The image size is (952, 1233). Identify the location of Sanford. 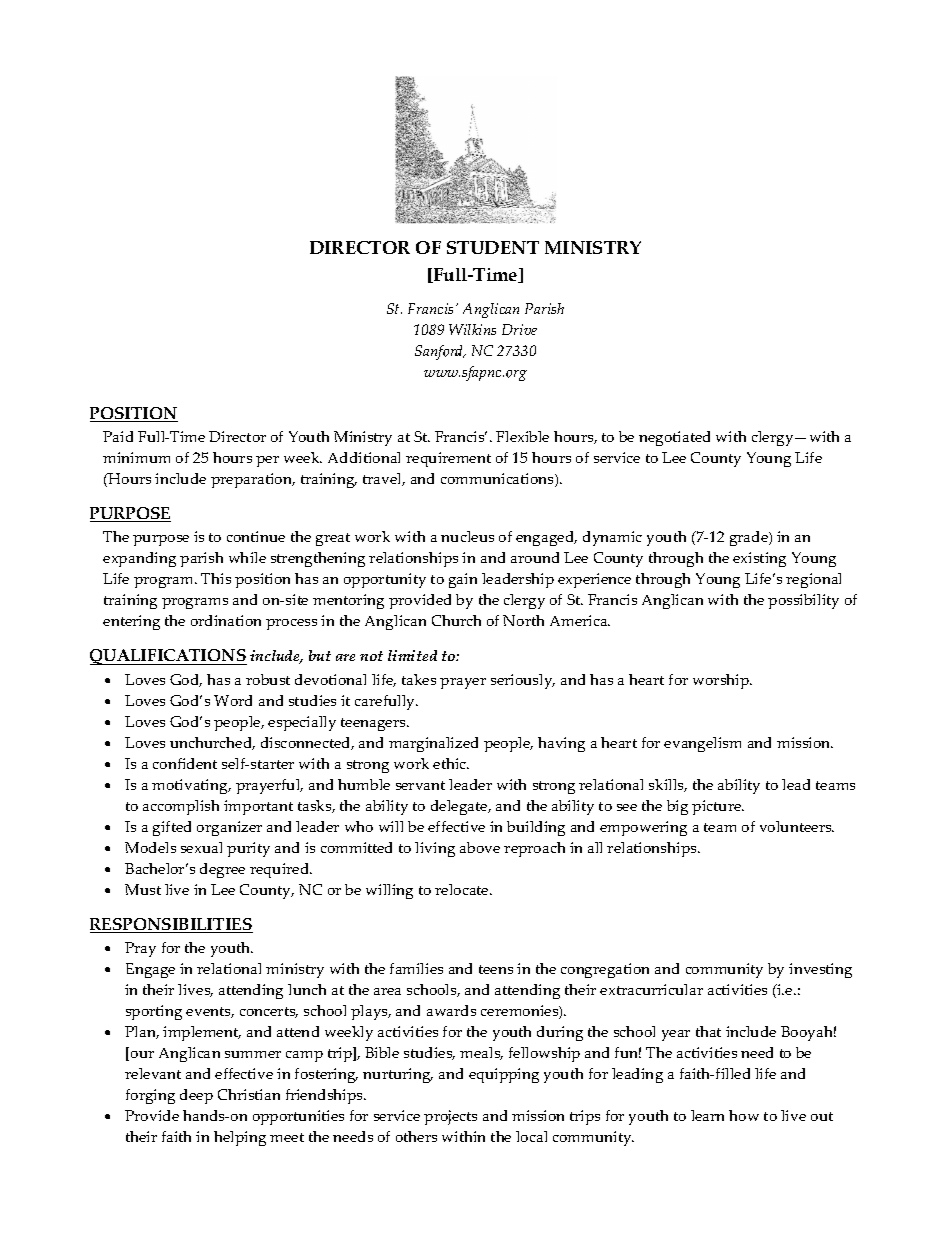
(440, 352).
